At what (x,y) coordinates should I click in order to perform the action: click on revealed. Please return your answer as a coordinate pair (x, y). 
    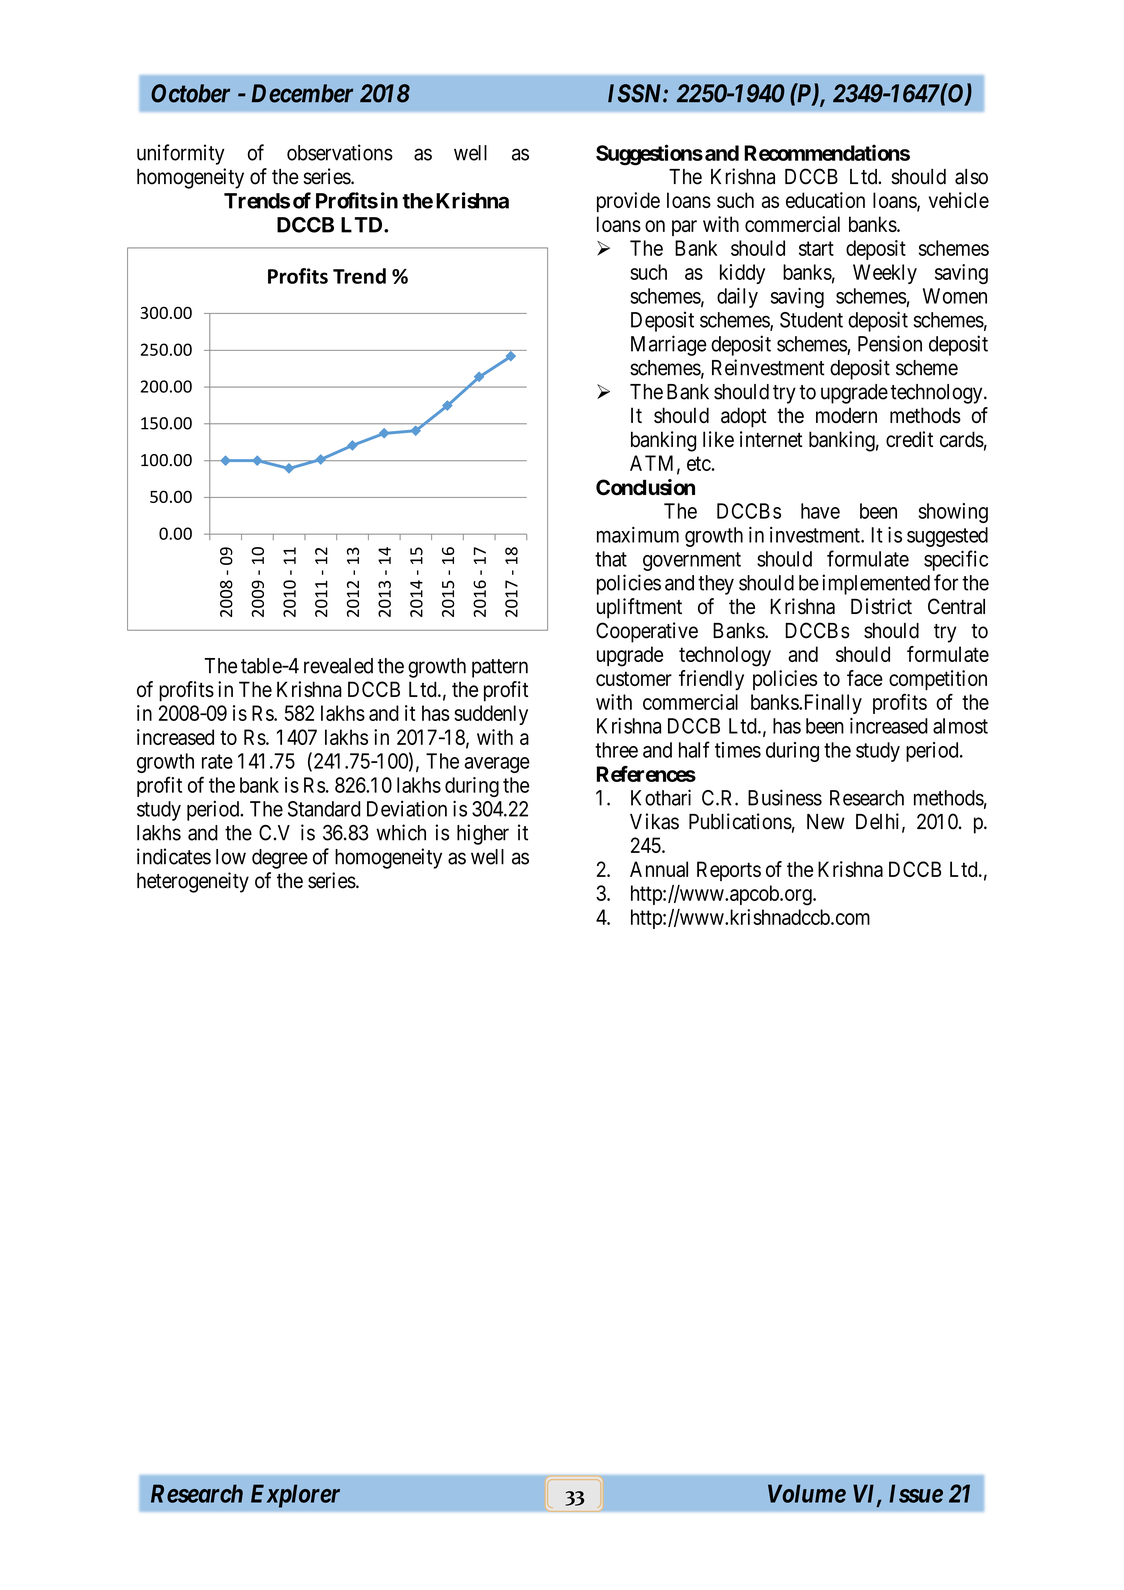
    Looking at the image, I should click on (338, 666).
